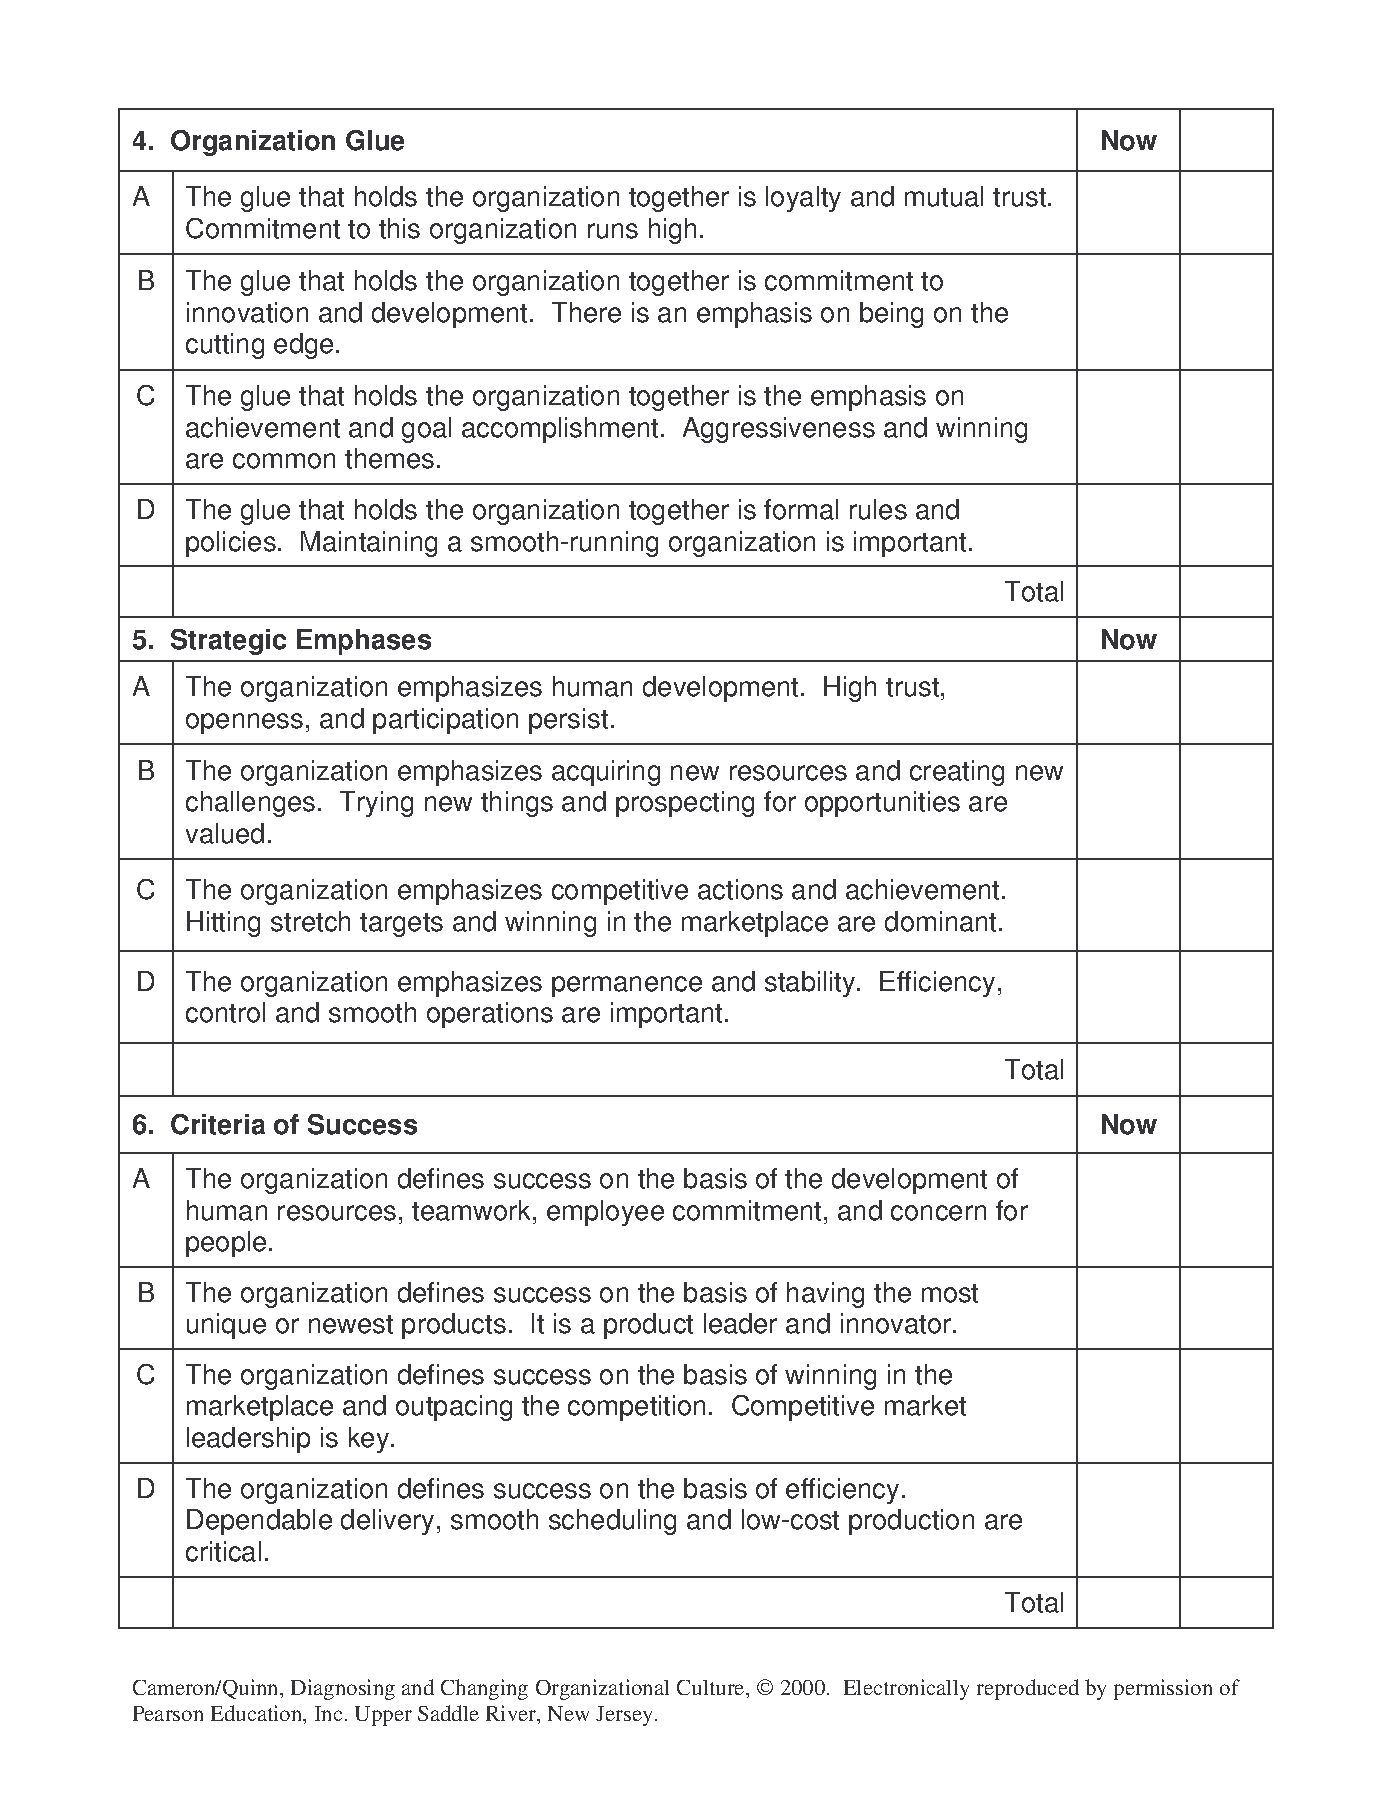  Describe the element at coordinates (606, 773) in the page. I see `acquiring` at that location.
